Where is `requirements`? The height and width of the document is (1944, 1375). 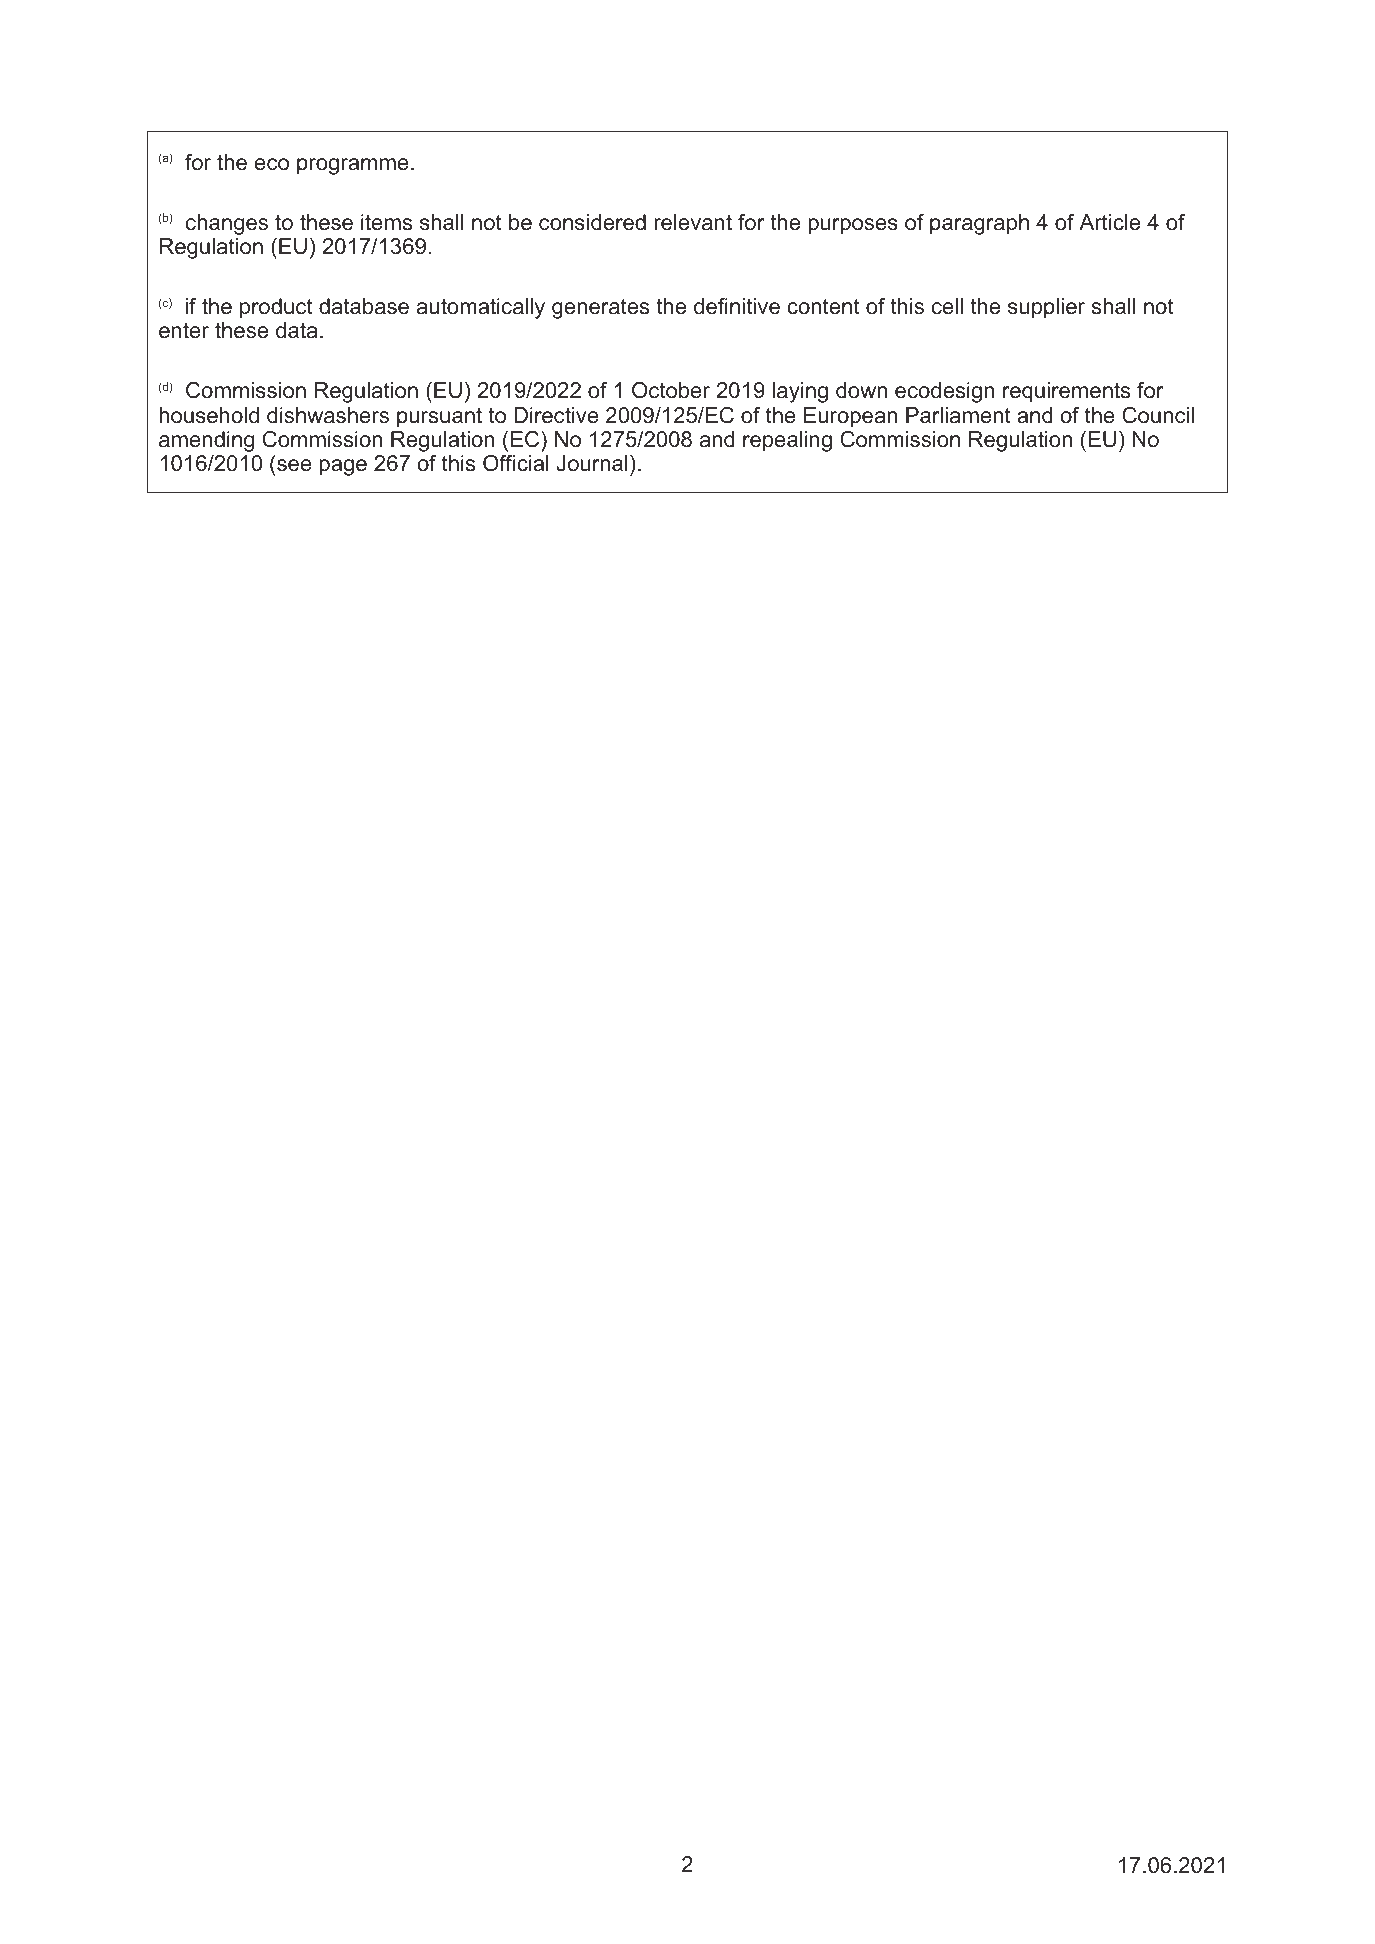 requirements is located at coordinates (1066, 392).
